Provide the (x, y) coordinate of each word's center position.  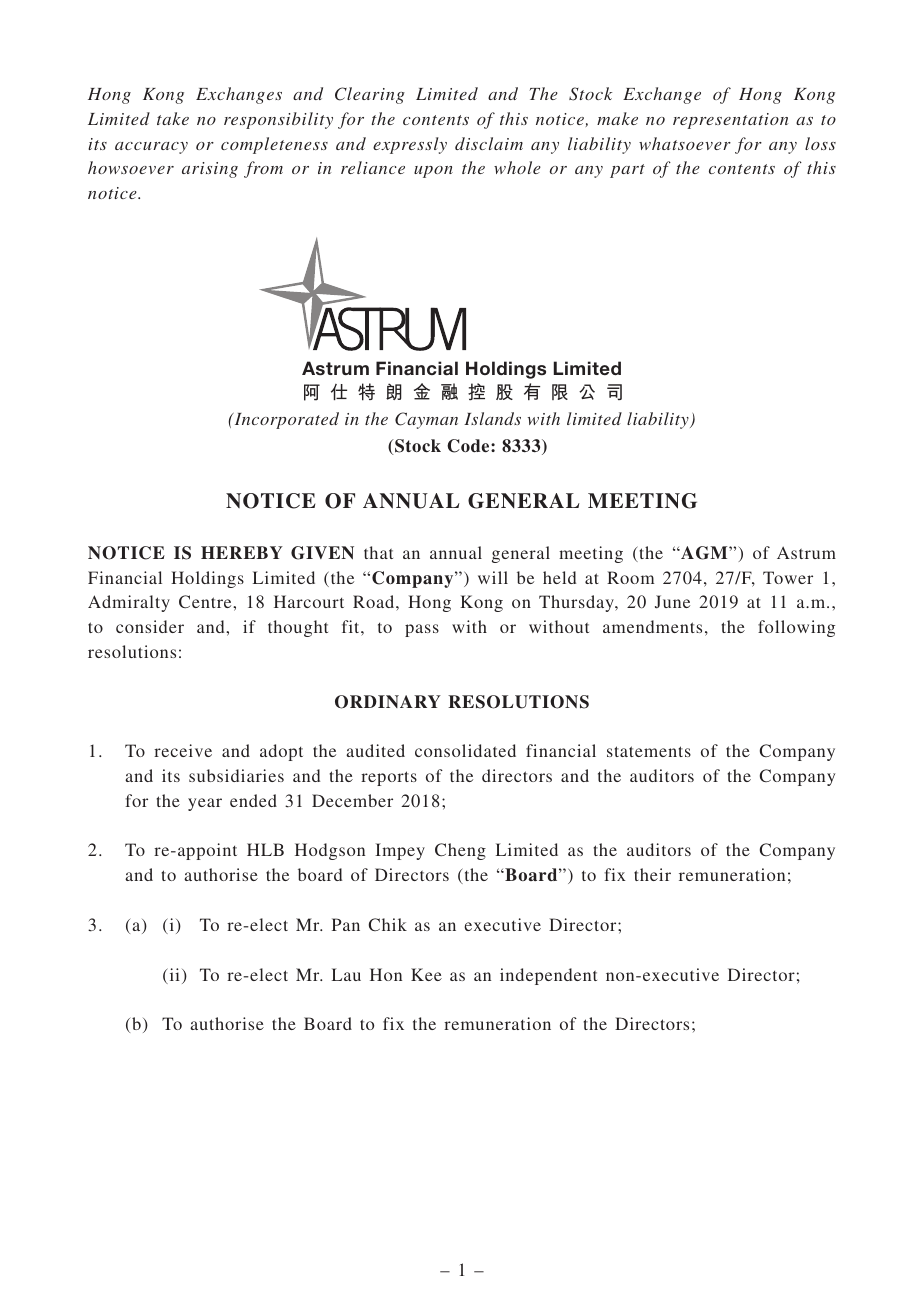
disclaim (489, 143)
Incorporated (285, 420)
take (173, 118)
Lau (346, 974)
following (796, 628)
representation (730, 121)
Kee (426, 974)
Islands (492, 418)
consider (150, 626)
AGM (704, 553)
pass (422, 630)
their (652, 874)
